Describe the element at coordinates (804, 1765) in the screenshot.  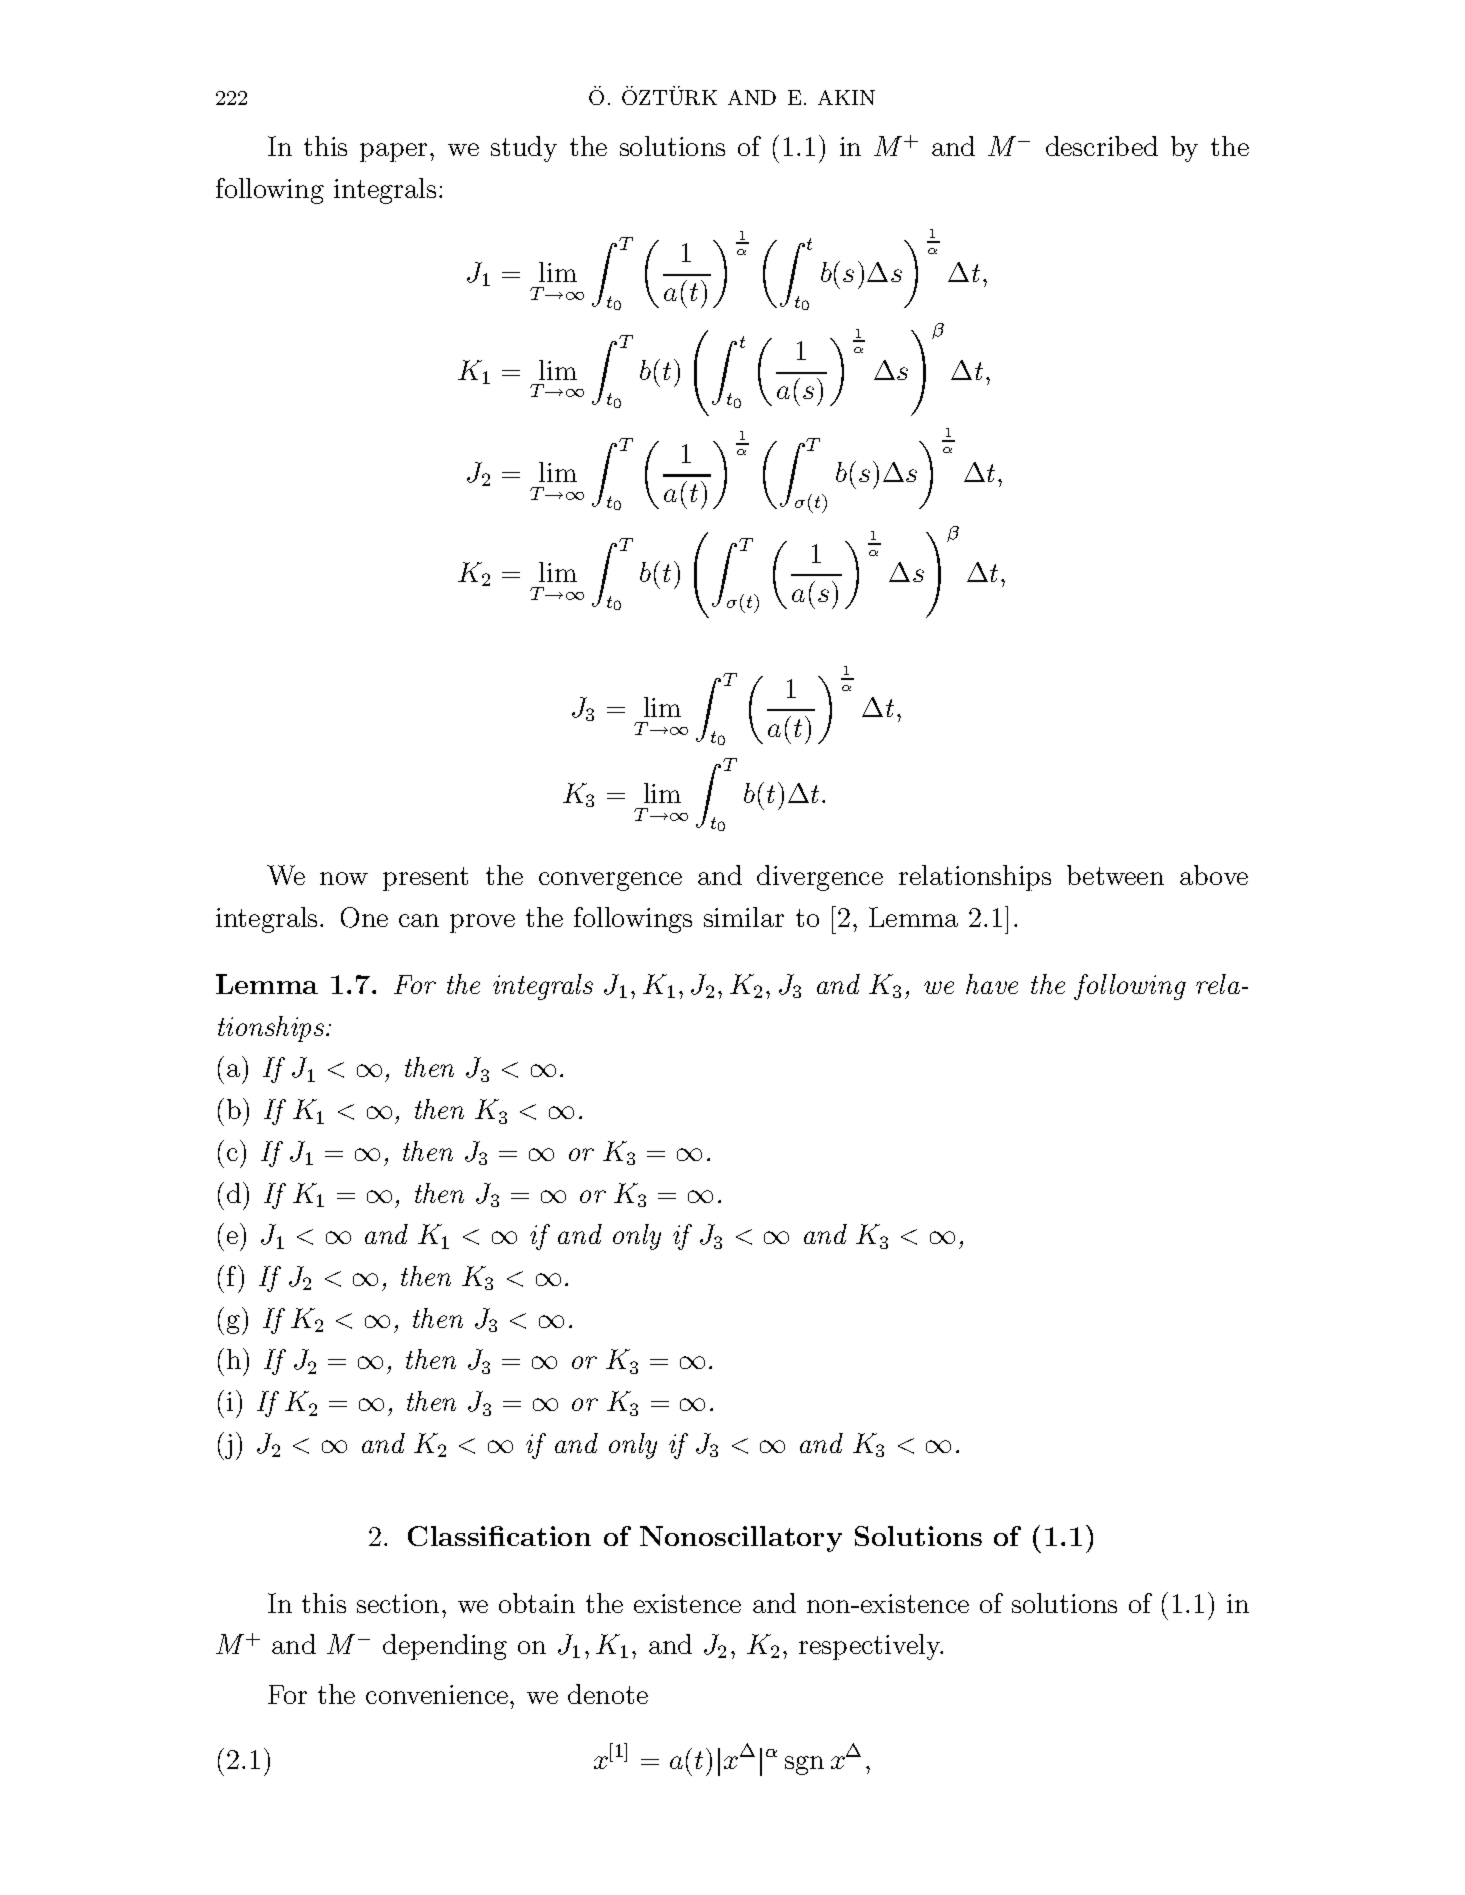
I see `sgn` at that location.
